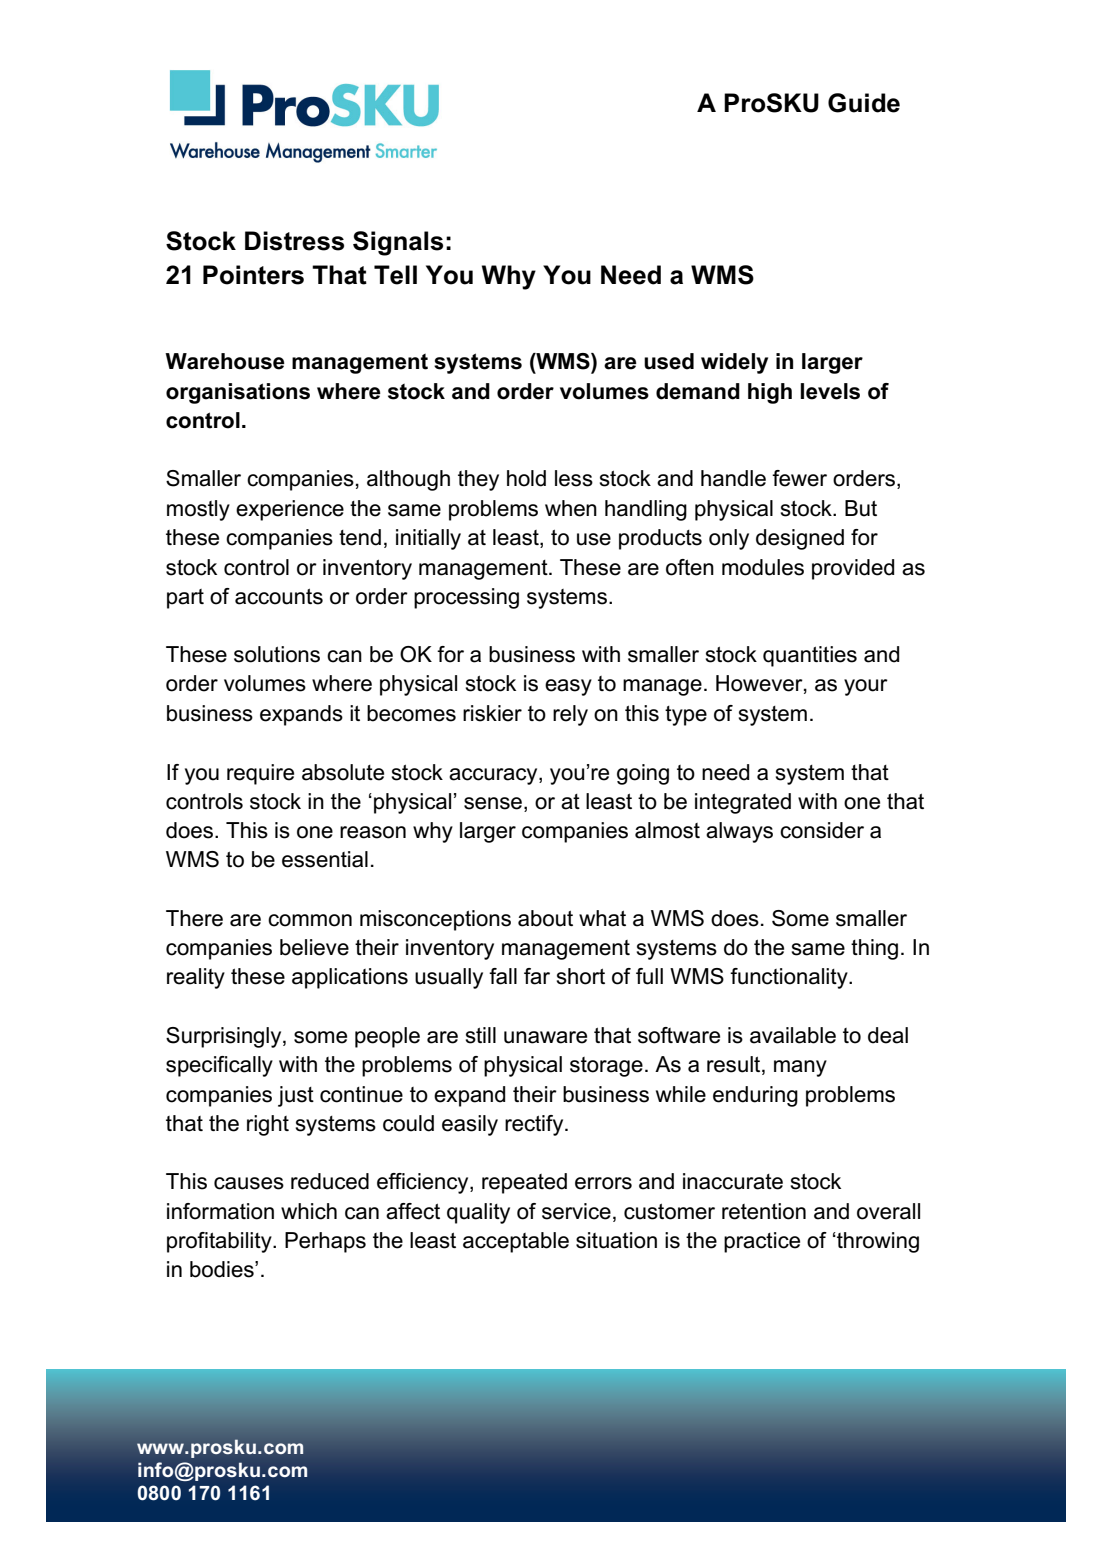 This screenshot has height=1554, width=1098. Describe the element at coordinates (864, 103) in the screenshot. I see `Guide` at that location.
